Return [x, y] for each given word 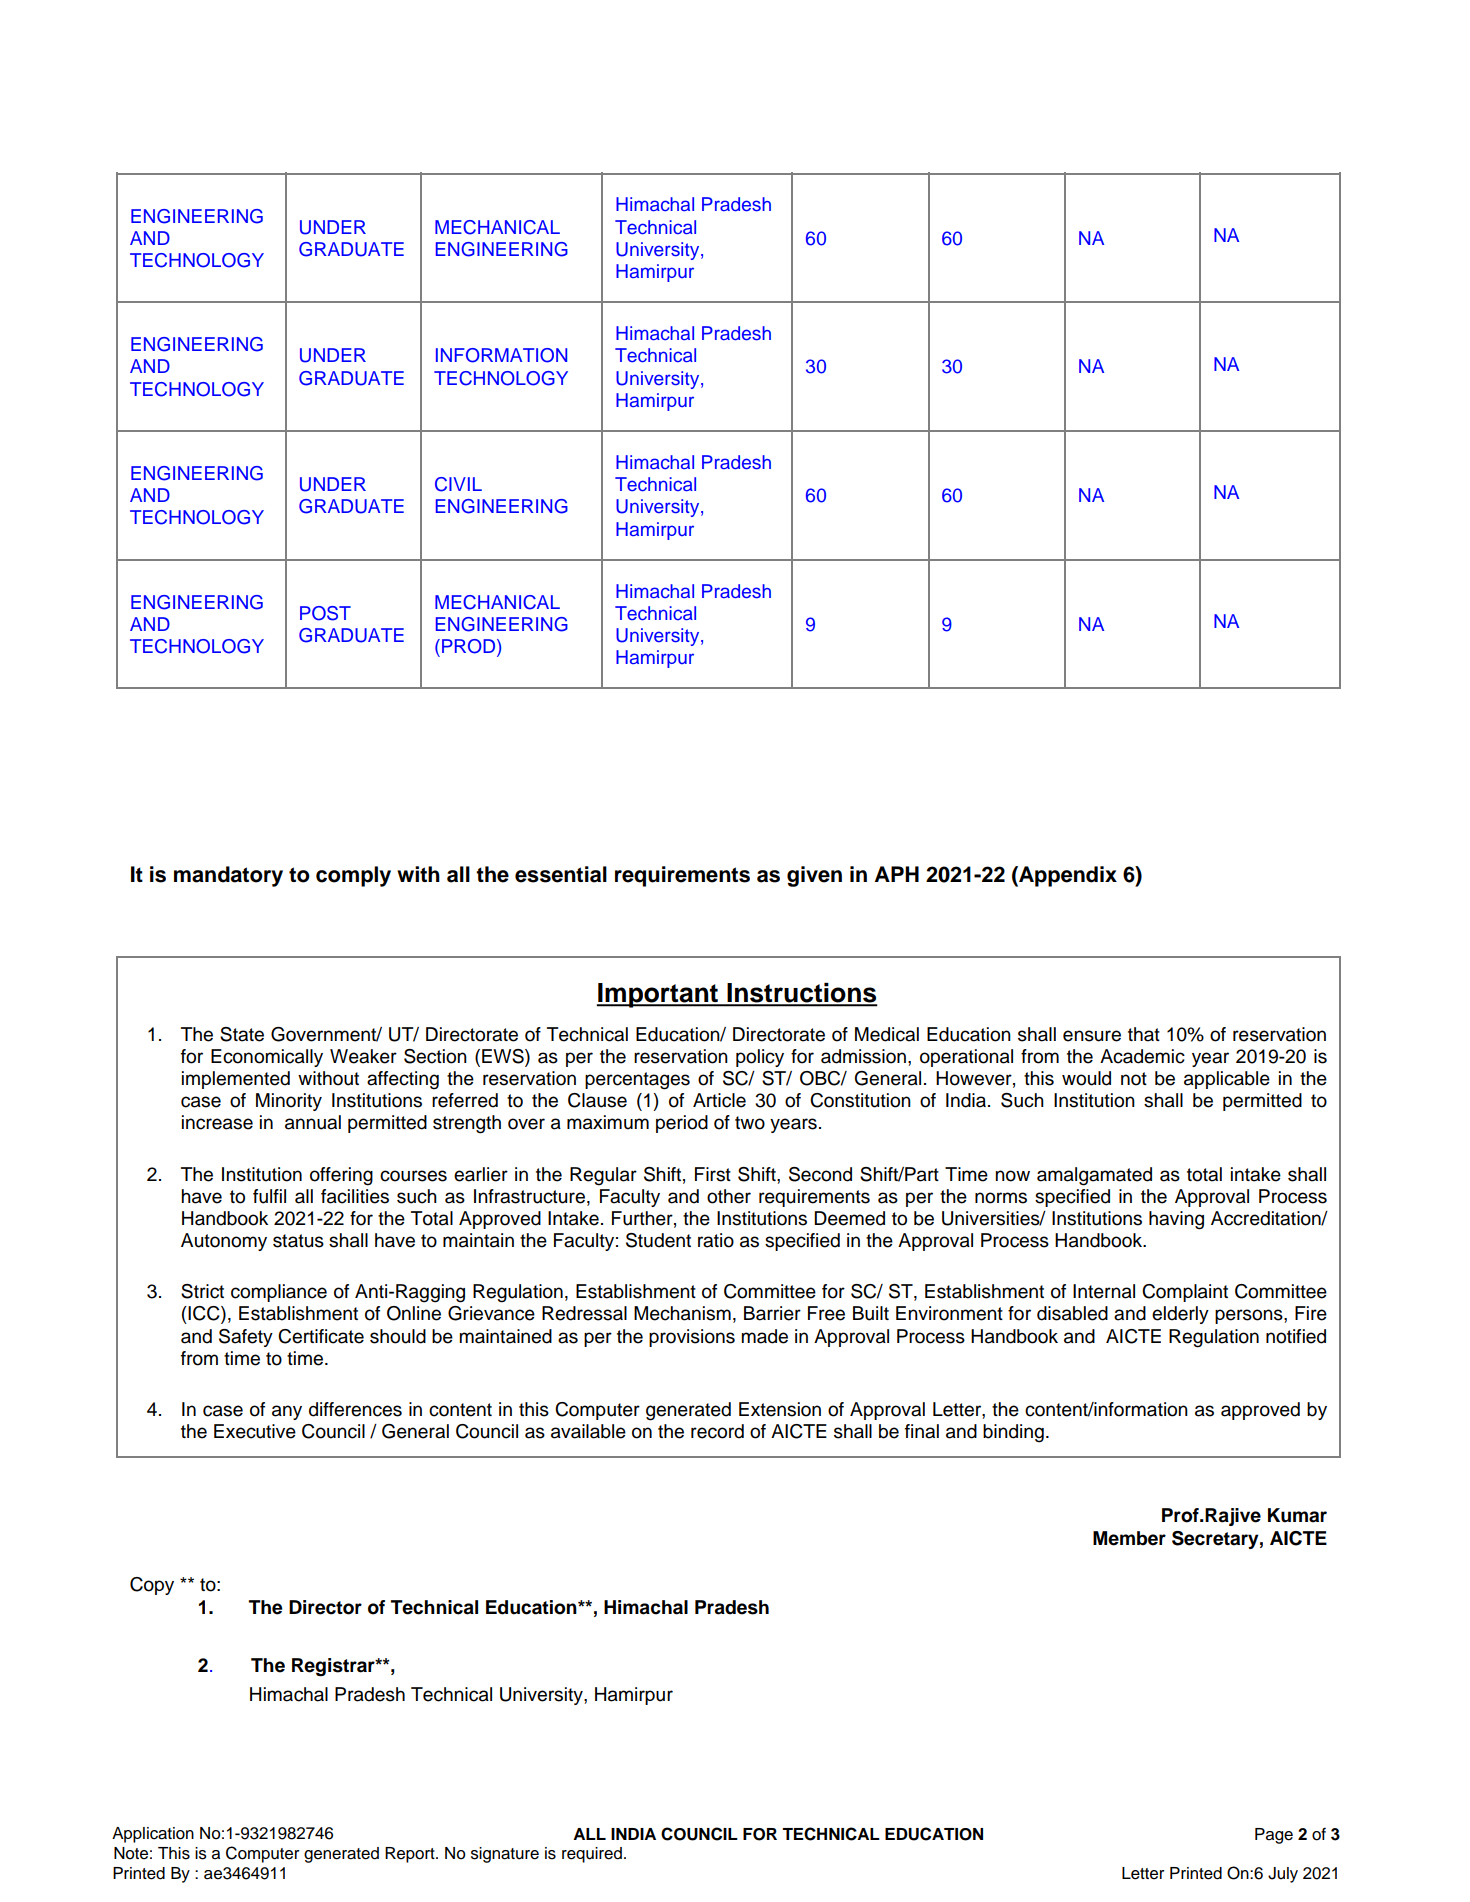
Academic [1142, 1056]
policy [760, 1058]
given [814, 876]
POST [325, 613]
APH [897, 874]
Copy [152, 1586]
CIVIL [458, 484]
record [717, 1431]
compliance [279, 1293]
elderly [1180, 1315]
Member [1129, 1538]
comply [353, 876]
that [1144, 1034]
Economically [267, 1058]
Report [411, 1855]
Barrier [772, 1313]
